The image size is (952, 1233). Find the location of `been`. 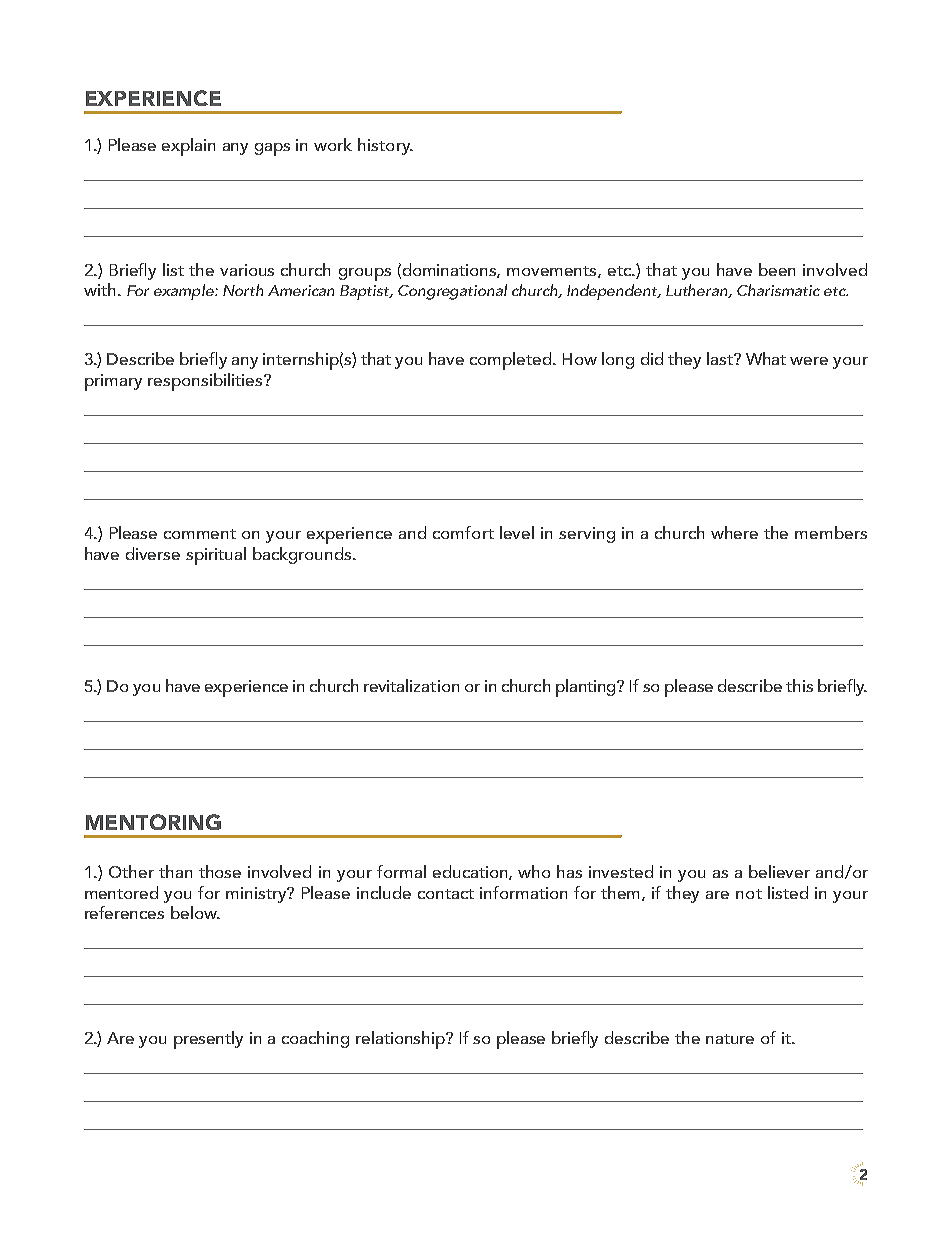

been is located at coordinates (777, 269).
